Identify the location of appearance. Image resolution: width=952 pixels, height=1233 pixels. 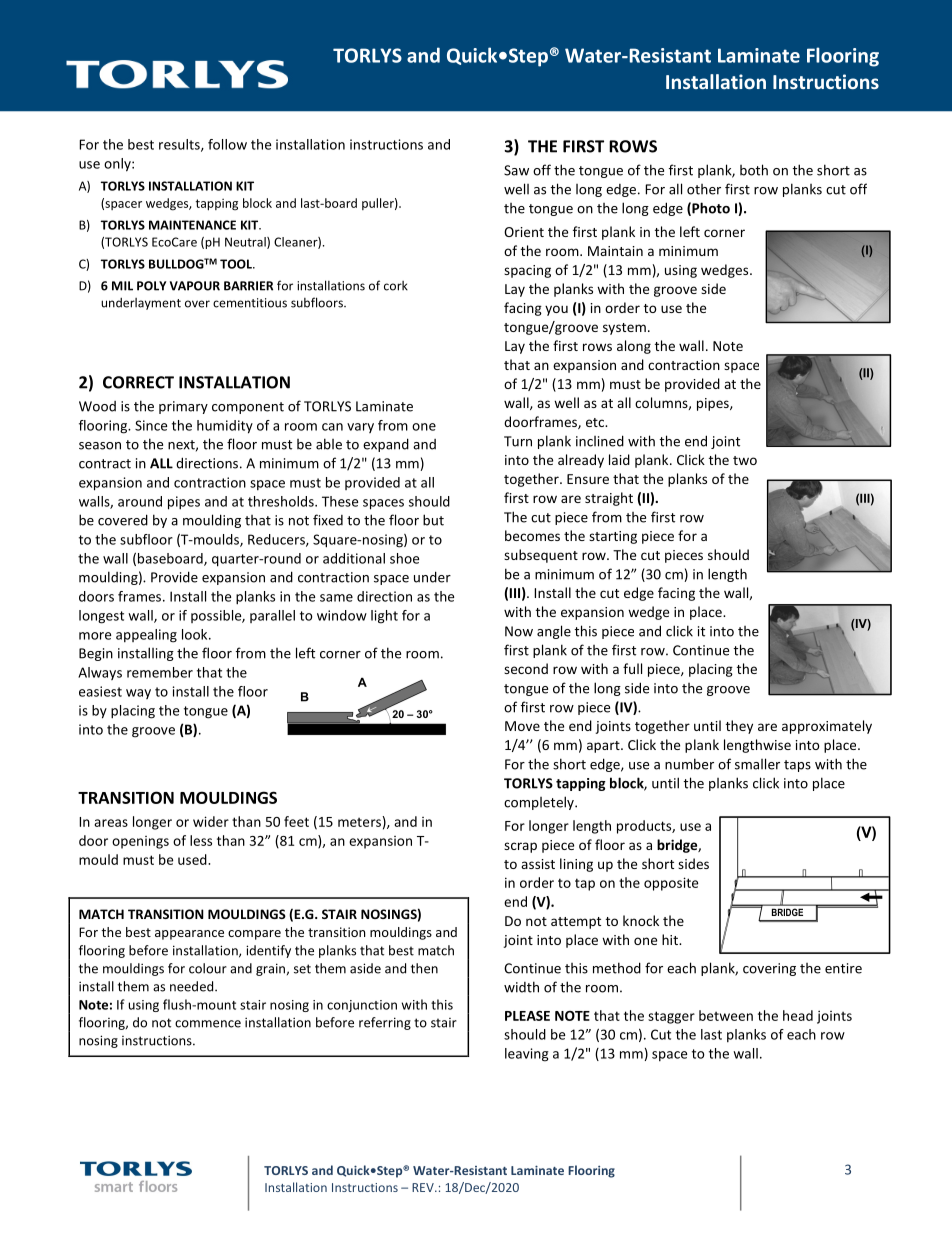
(189, 935).
